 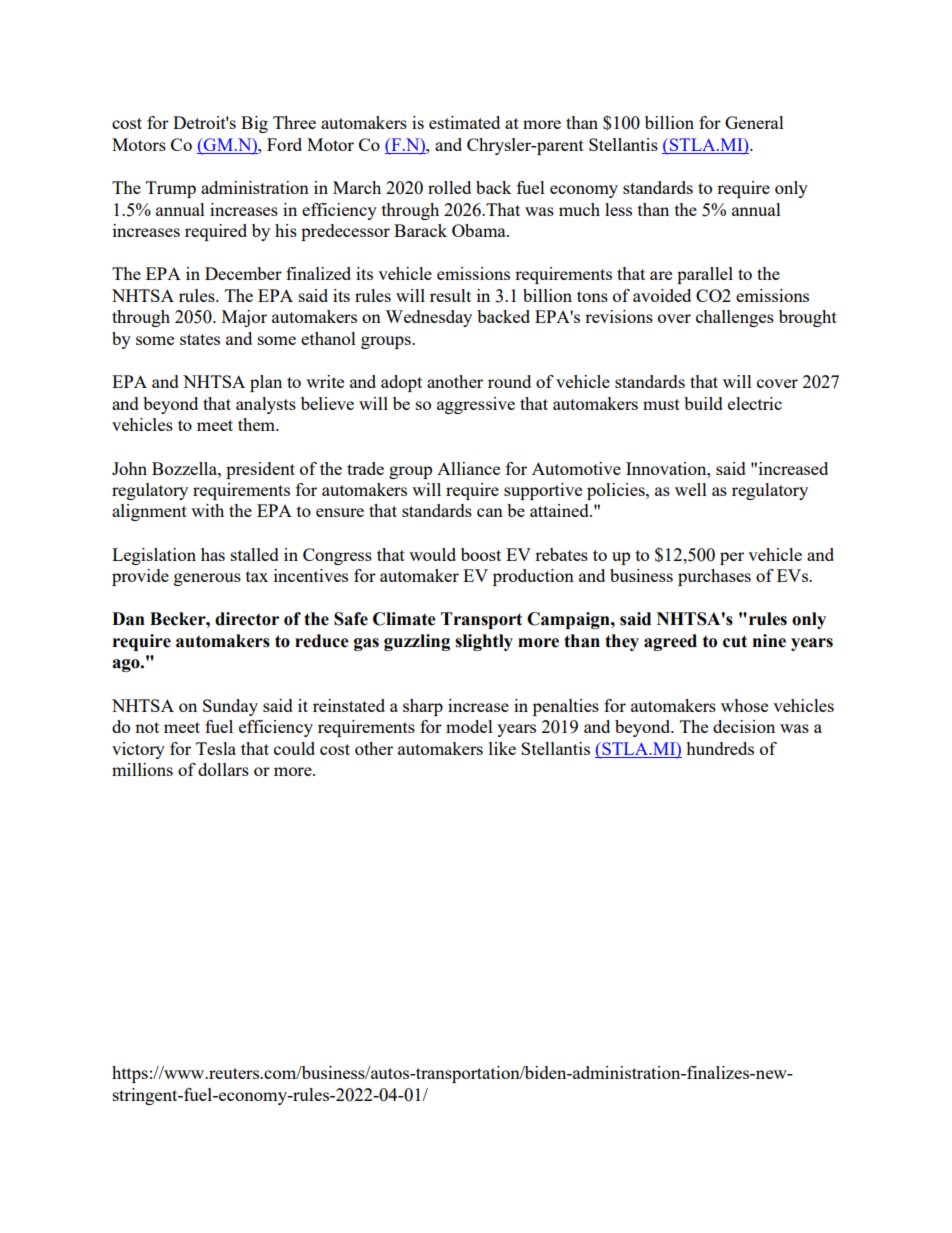 What do you see at coordinates (216, 748) in the screenshot?
I see `Tesla` at bounding box center [216, 748].
